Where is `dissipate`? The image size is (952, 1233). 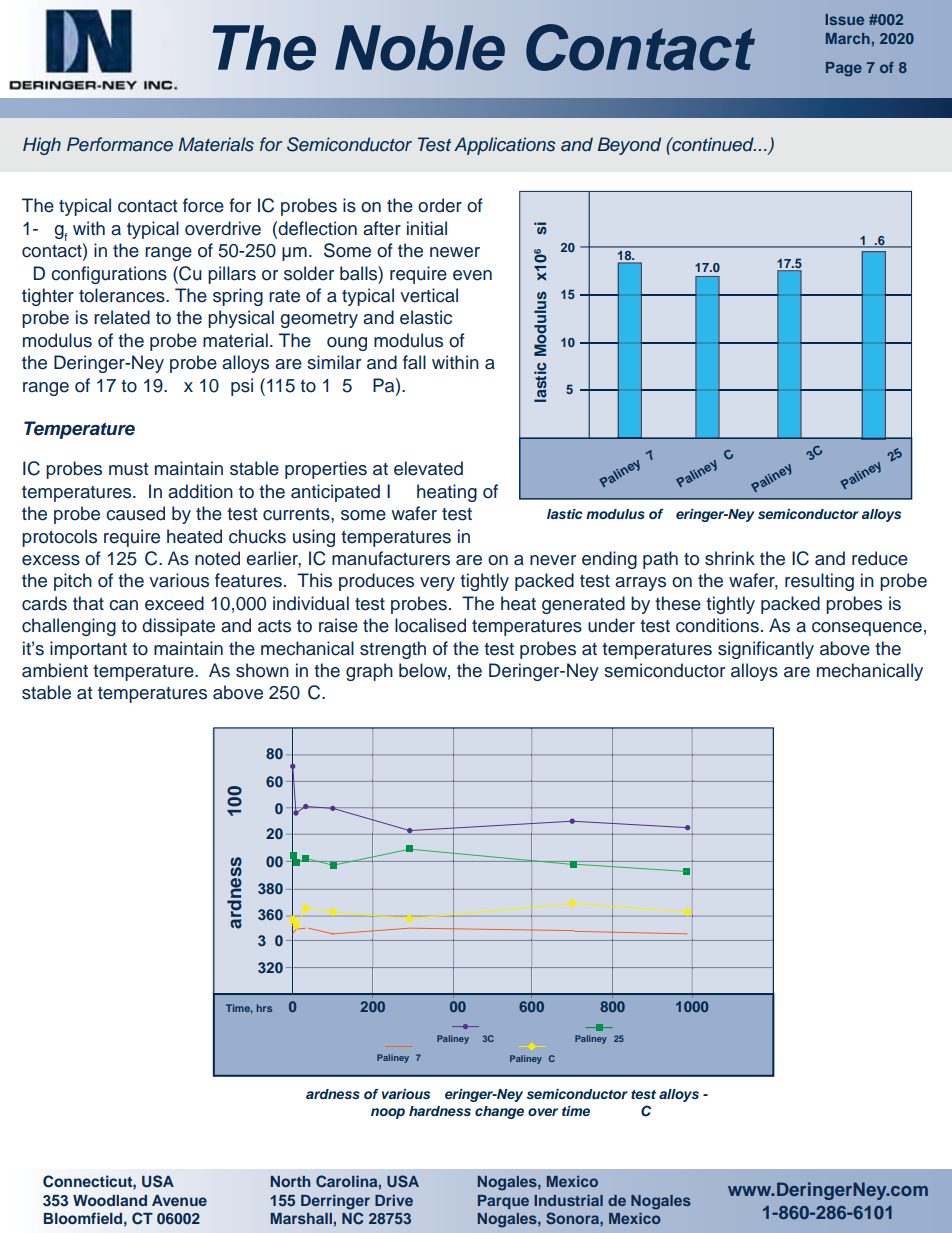
dissipate is located at coordinates (178, 627).
